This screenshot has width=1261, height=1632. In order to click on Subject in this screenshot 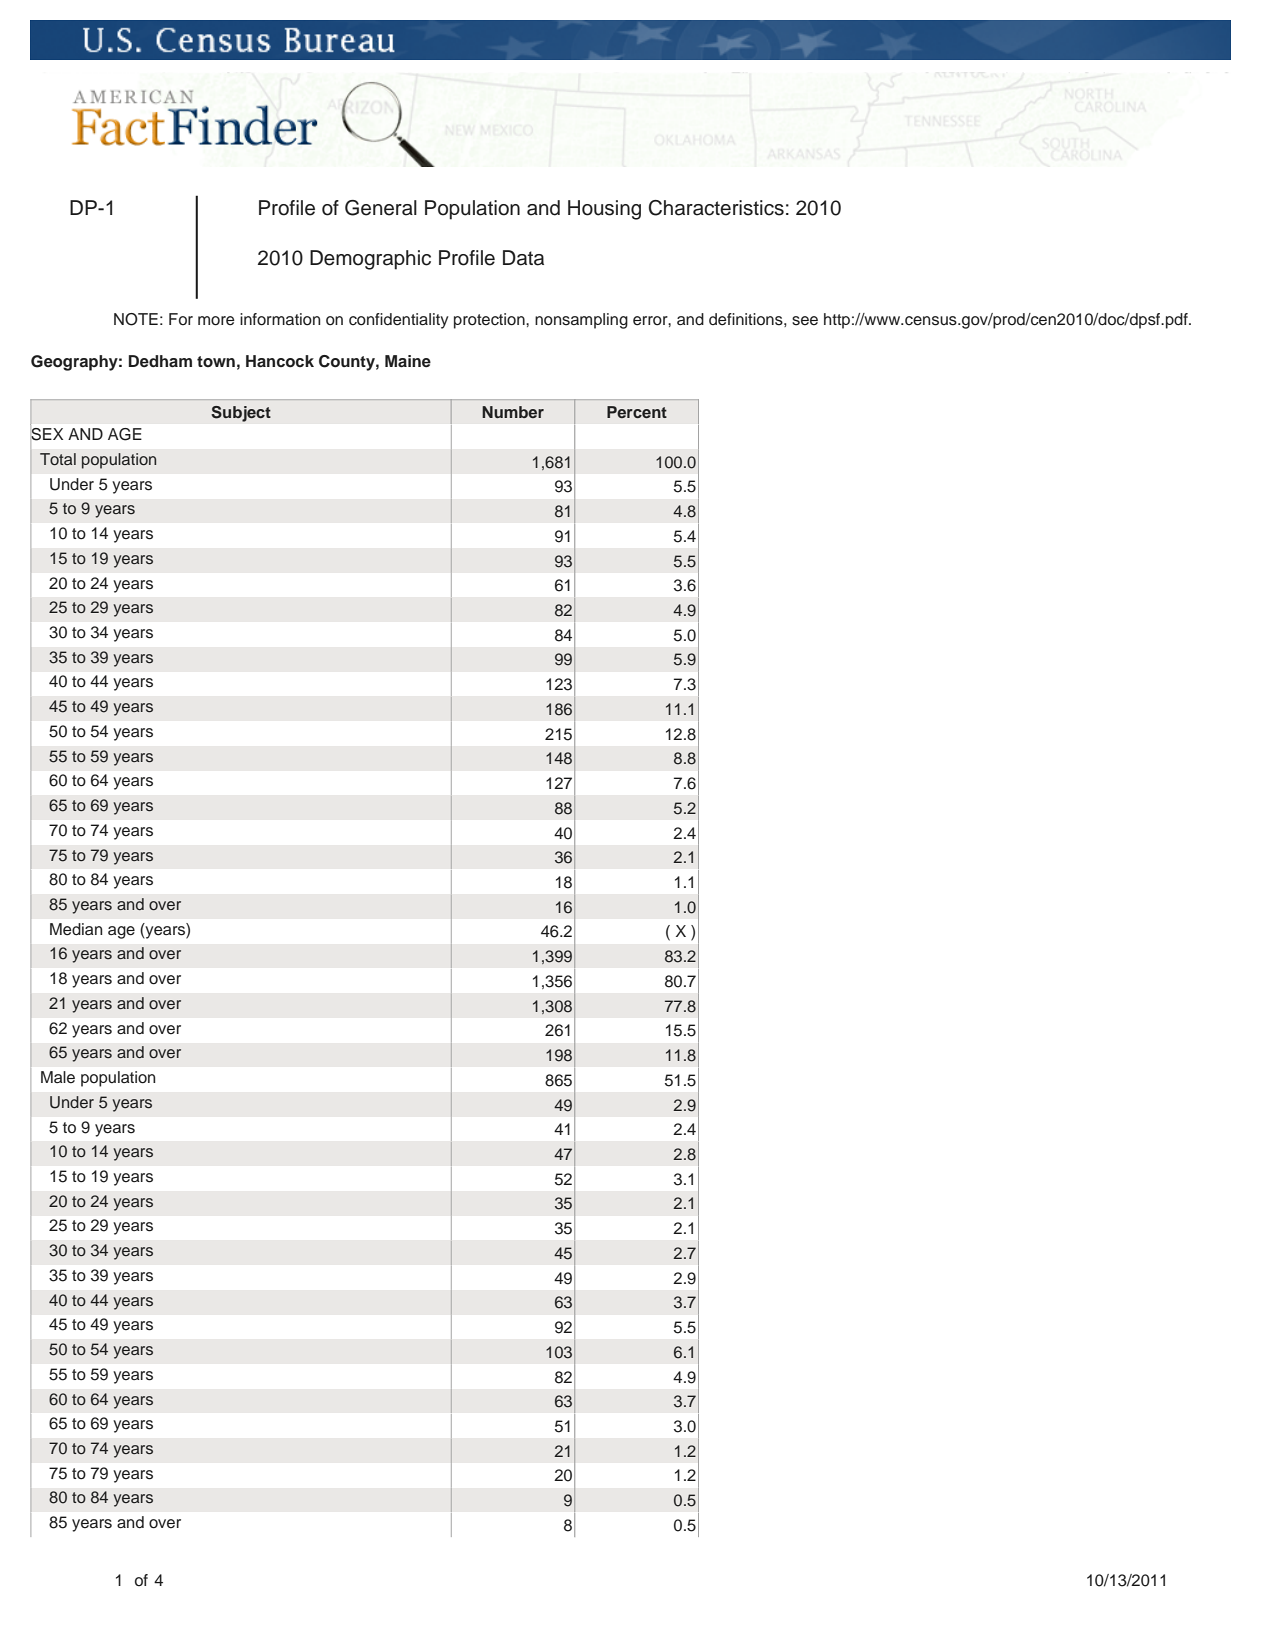, I will do `click(241, 414)`.
